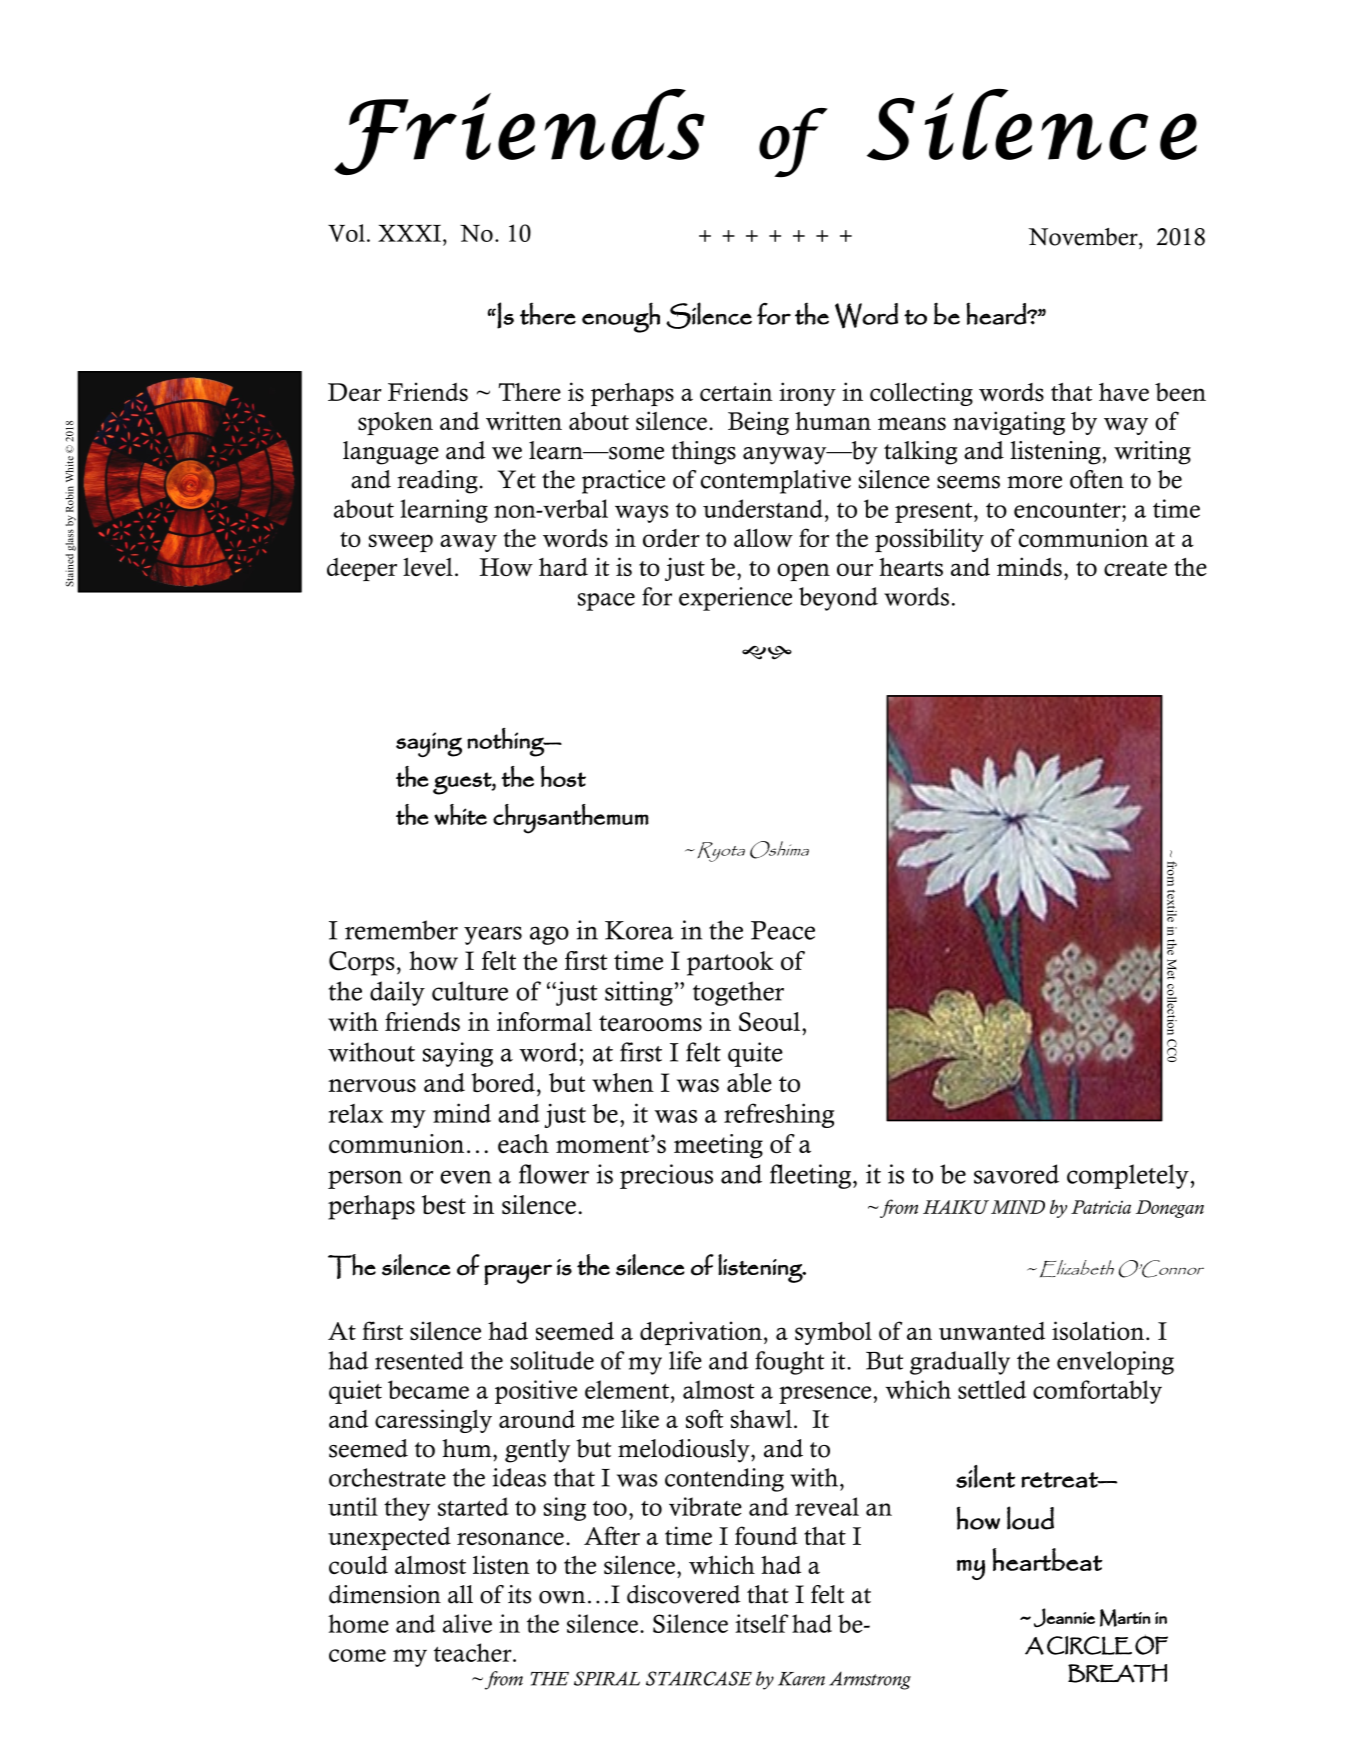  Describe the element at coordinates (409, 233) in the document. I see `XXXI` at that location.
